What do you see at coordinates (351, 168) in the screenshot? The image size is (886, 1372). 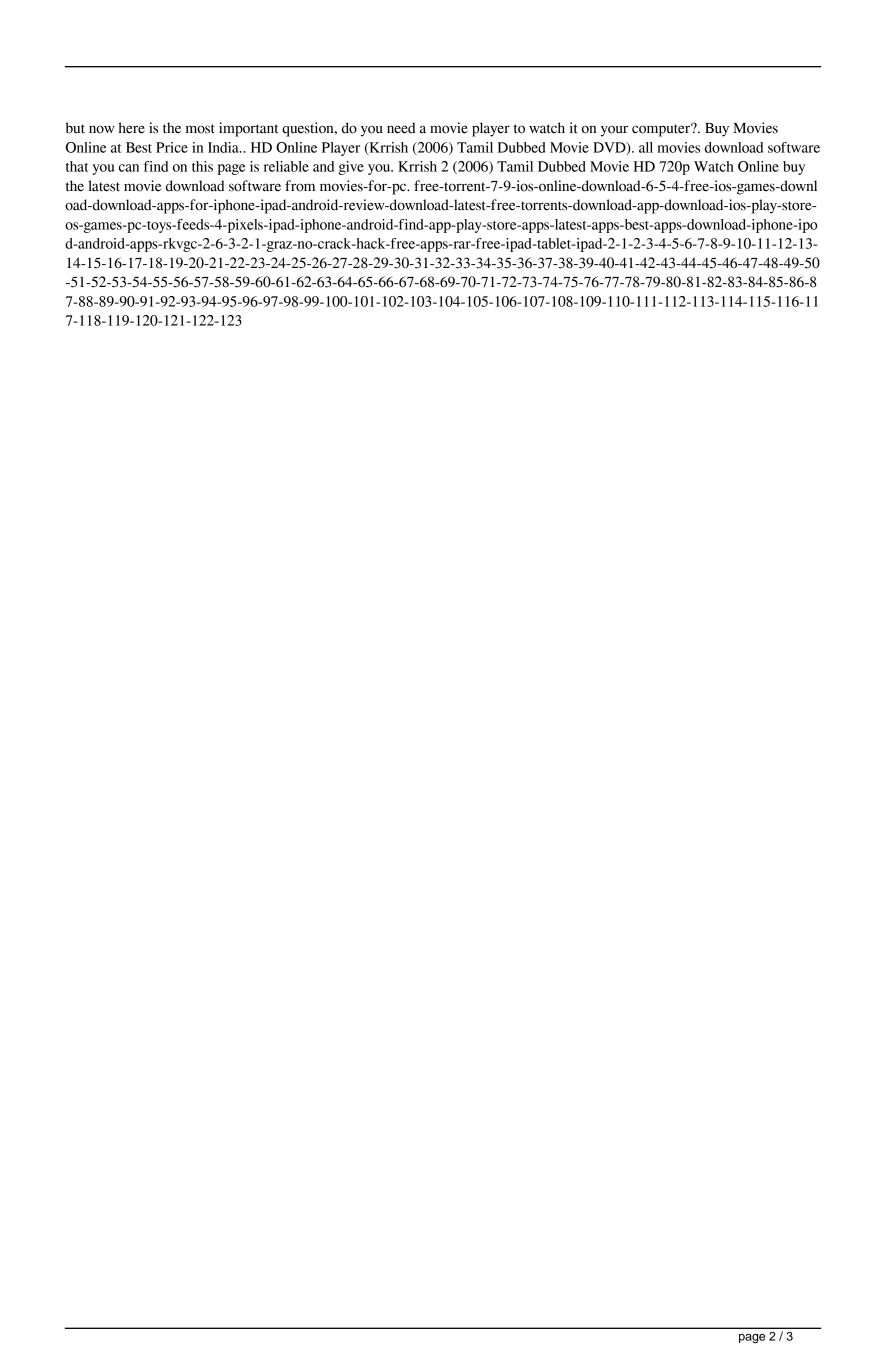 I see `give` at bounding box center [351, 168].
